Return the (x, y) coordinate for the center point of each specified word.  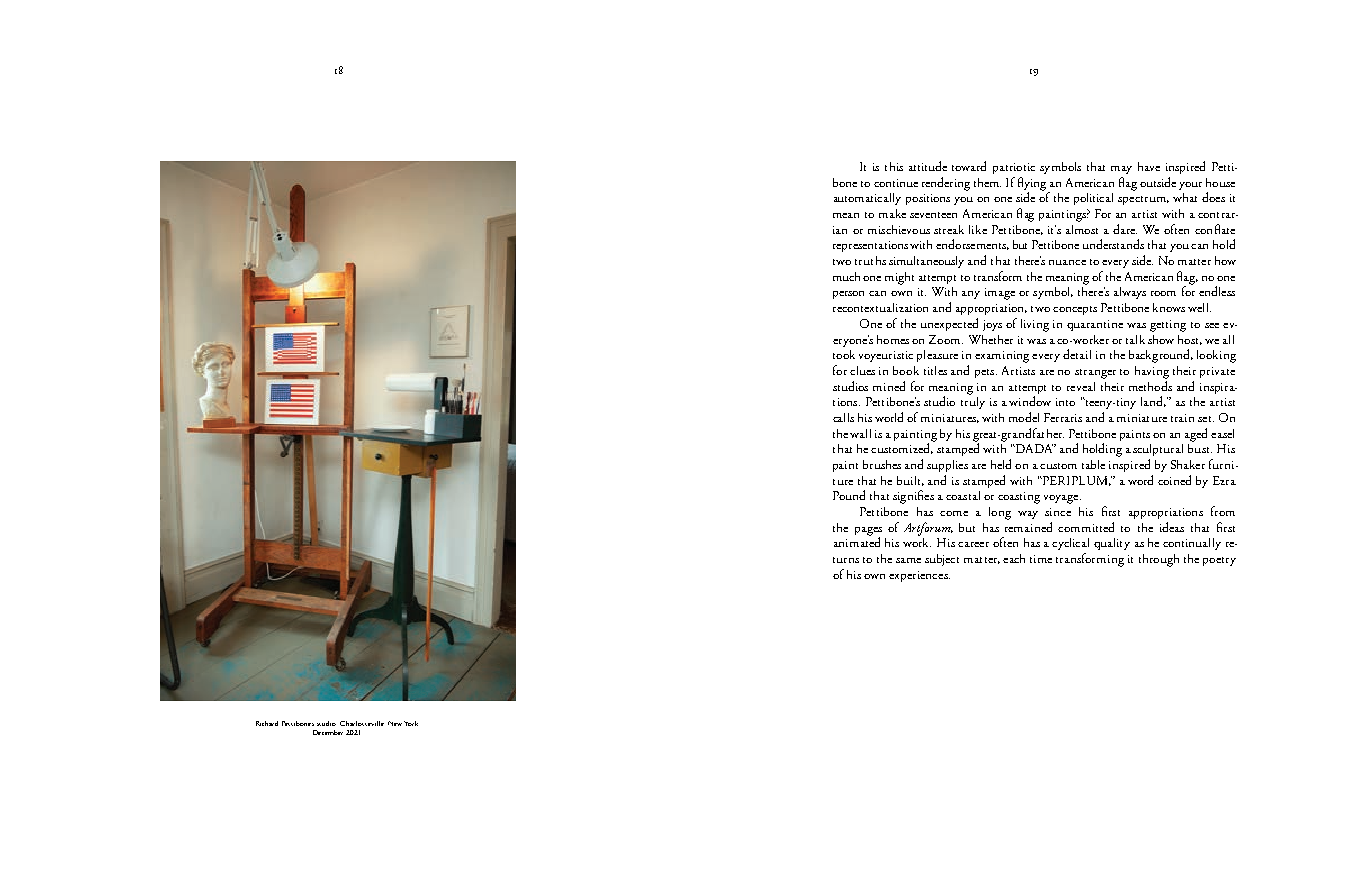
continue (896, 183)
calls (843, 417)
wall (860, 433)
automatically (867, 199)
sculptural (1158, 450)
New (395, 723)
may (1121, 170)
